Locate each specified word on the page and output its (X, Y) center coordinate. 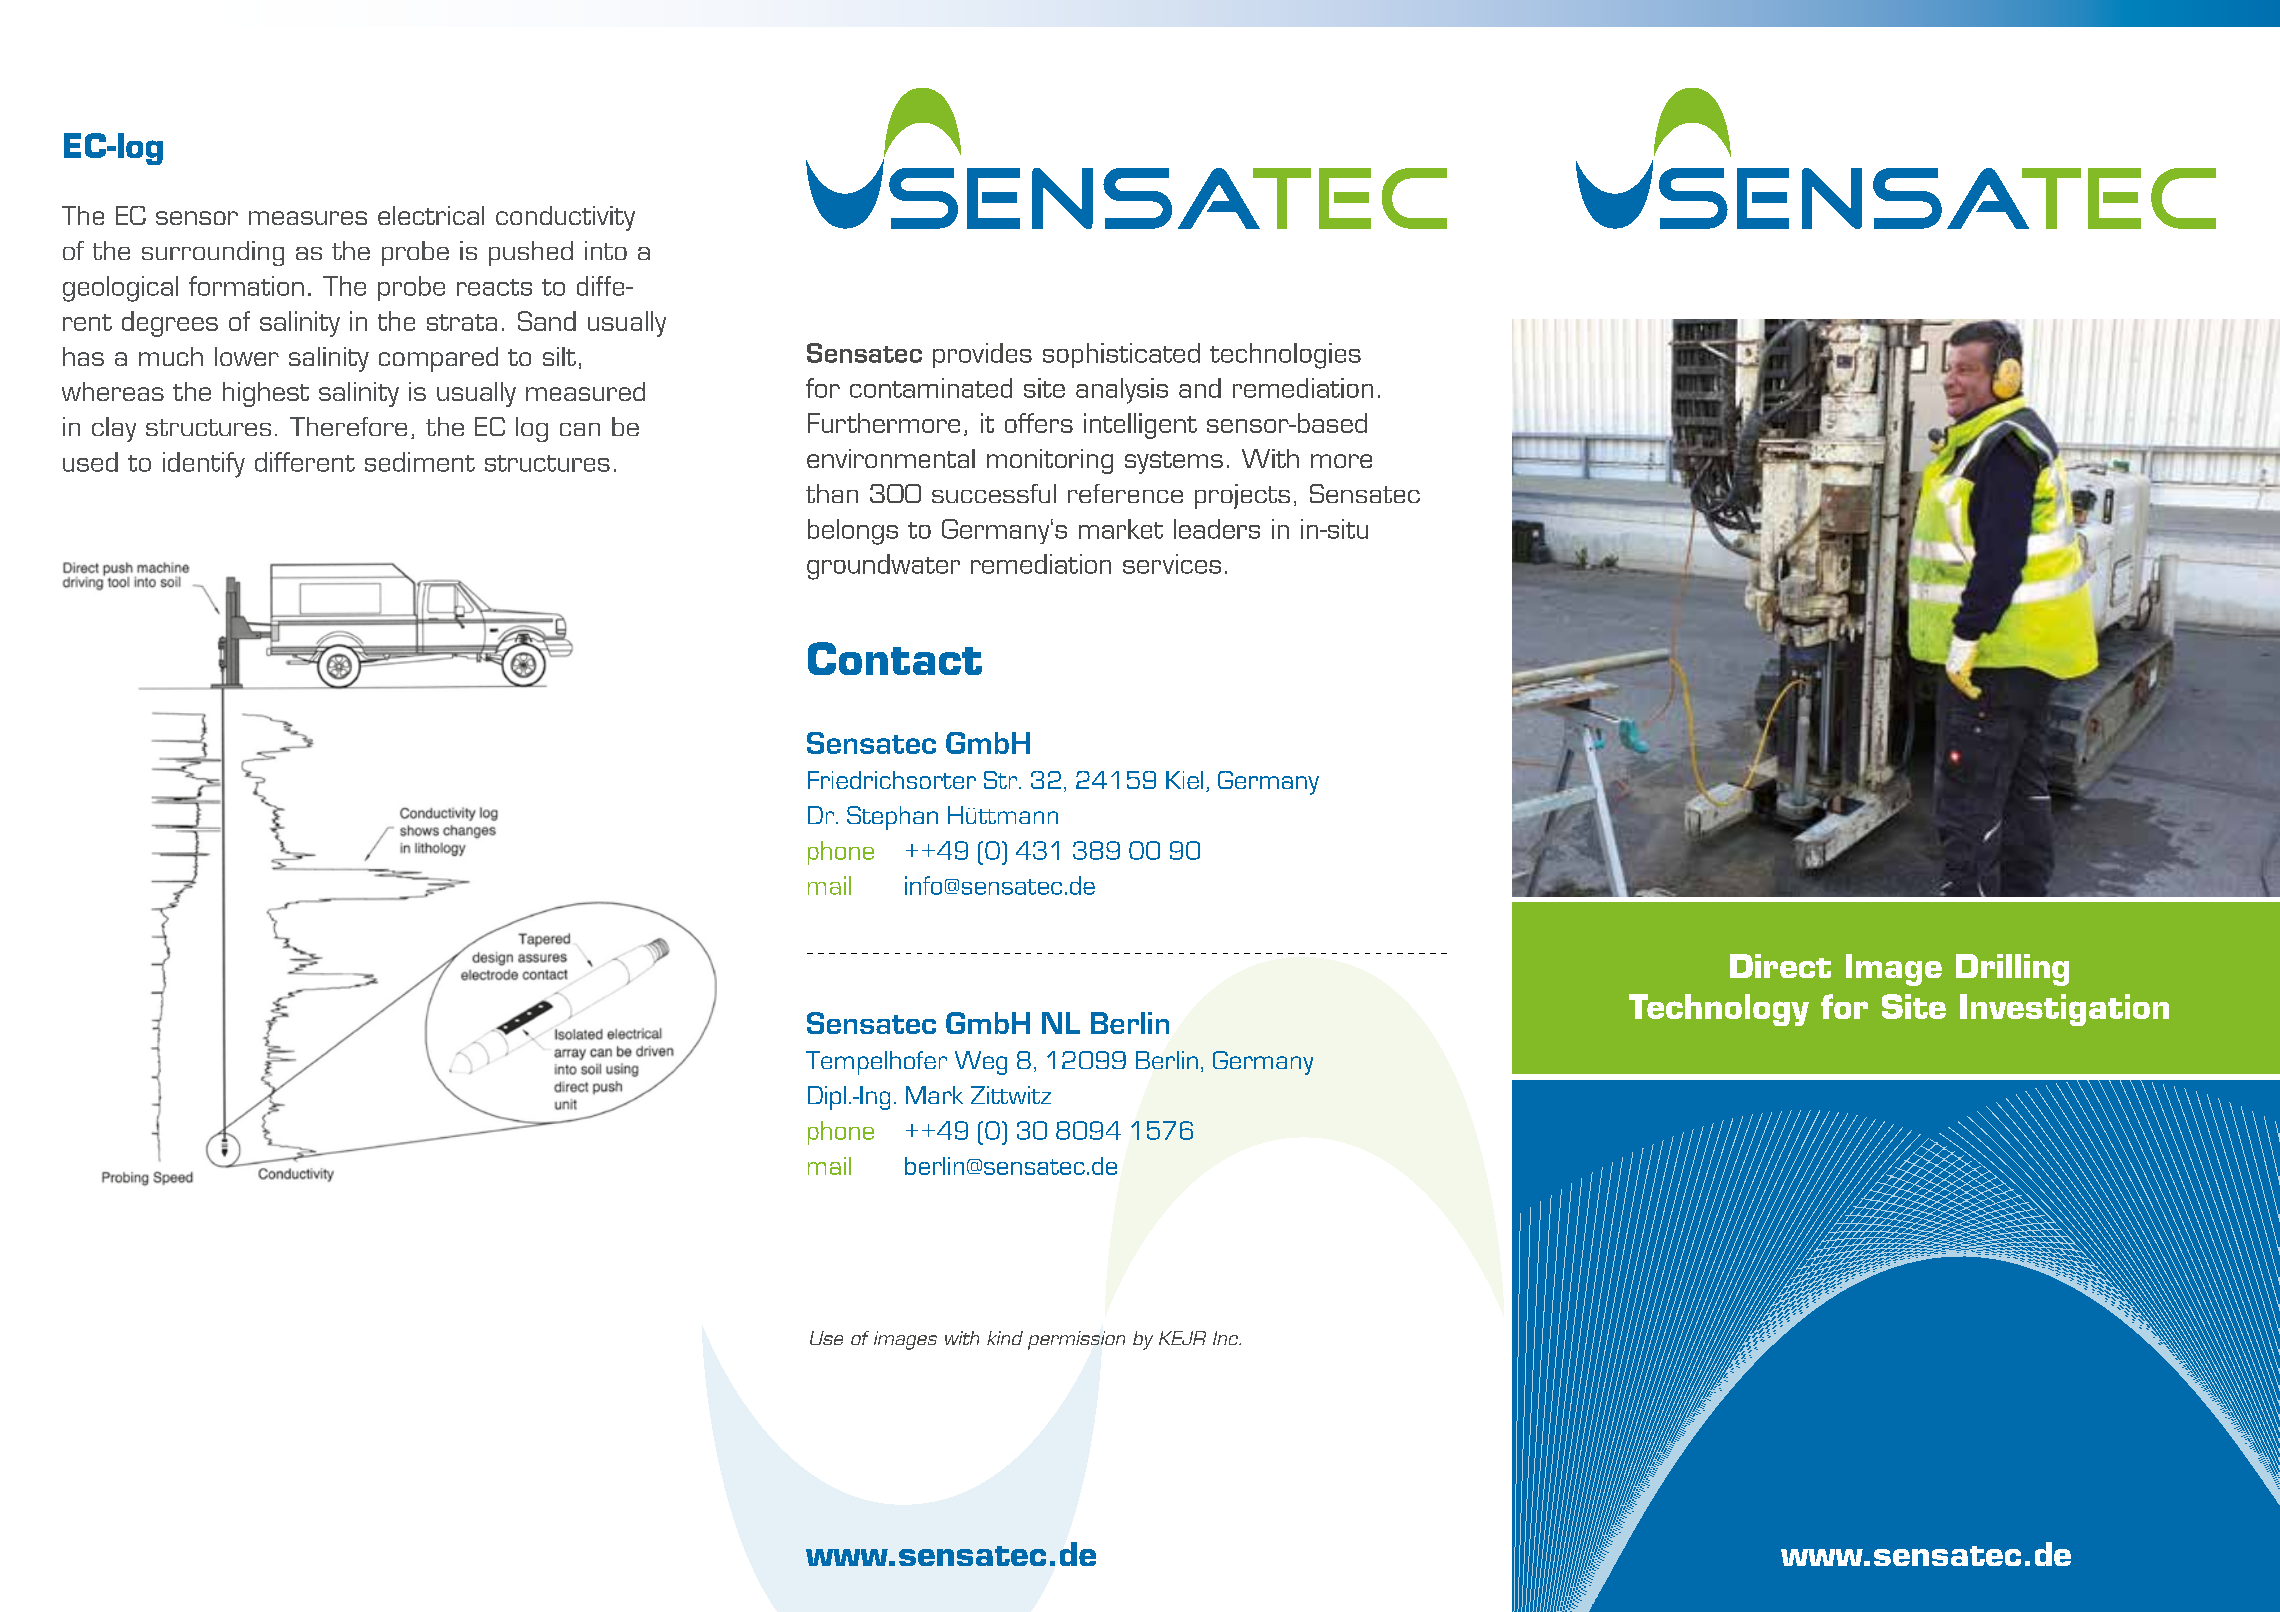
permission (1076, 1340)
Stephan (892, 818)
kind (1005, 1338)
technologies (1285, 356)
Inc (1227, 1338)
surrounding (213, 253)
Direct (1780, 966)
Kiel (1184, 780)
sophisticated (1121, 355)
